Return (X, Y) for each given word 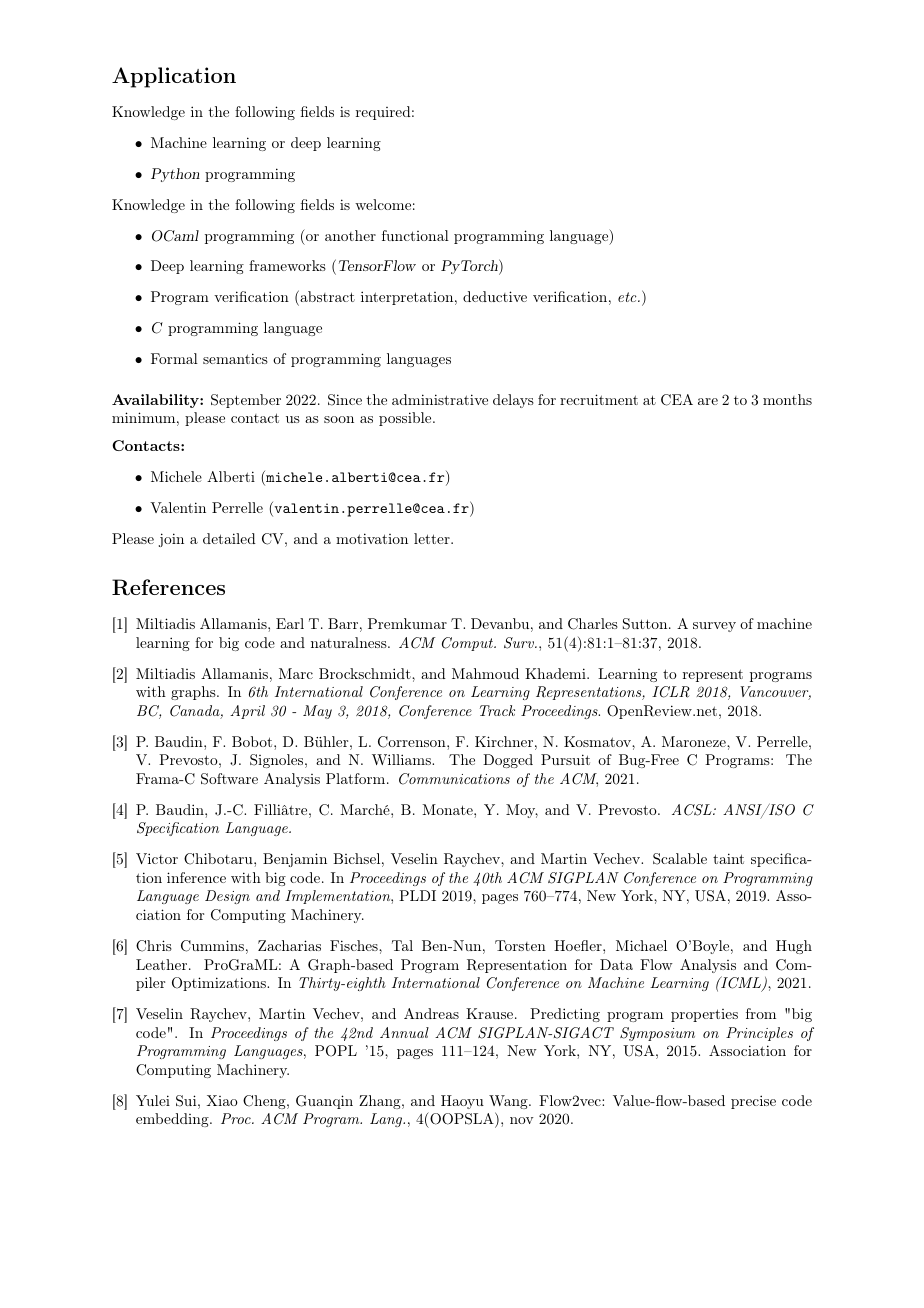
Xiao (222, 1100)
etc (628, 297)
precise (753, 1102)
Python (175, 175)
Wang (509, 1102)
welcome (383, 204)
